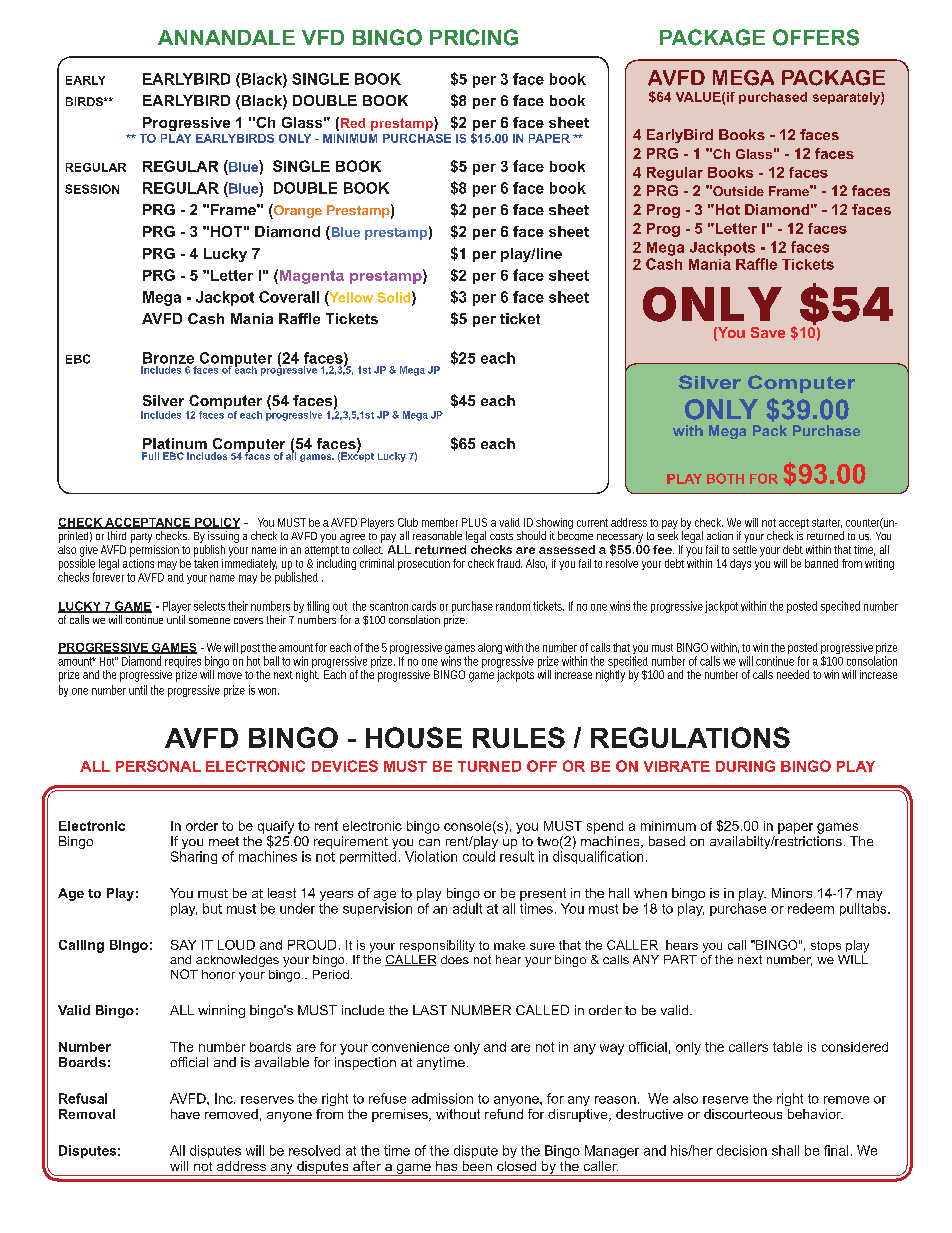 The image size is (952, 1233). What do you see at coordinates (474, 37) in the screenshot?
I see `PRICING` at bounding box center [474, 37].
